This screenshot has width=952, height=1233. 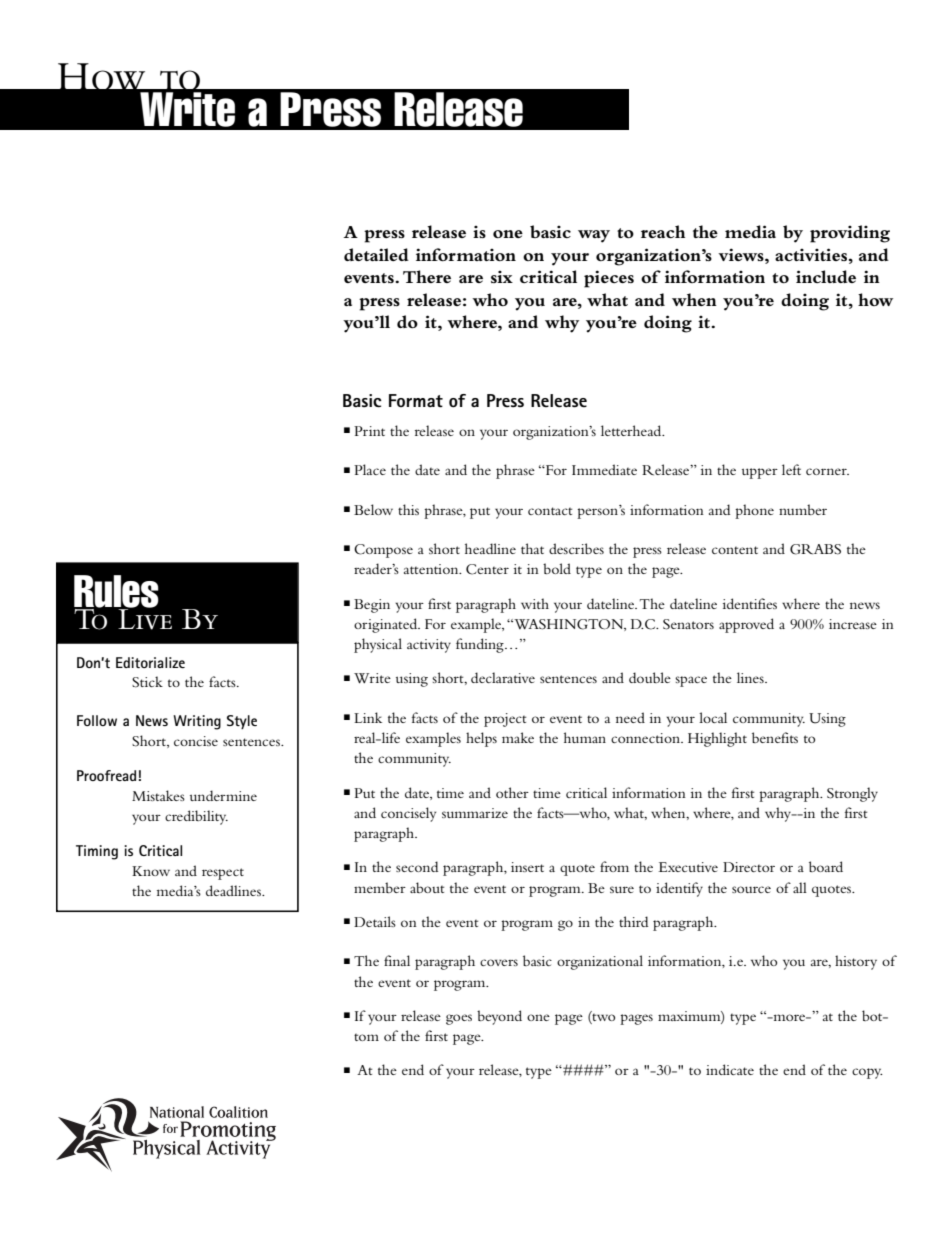 I want to click on six, so click(x=502, y=277).
